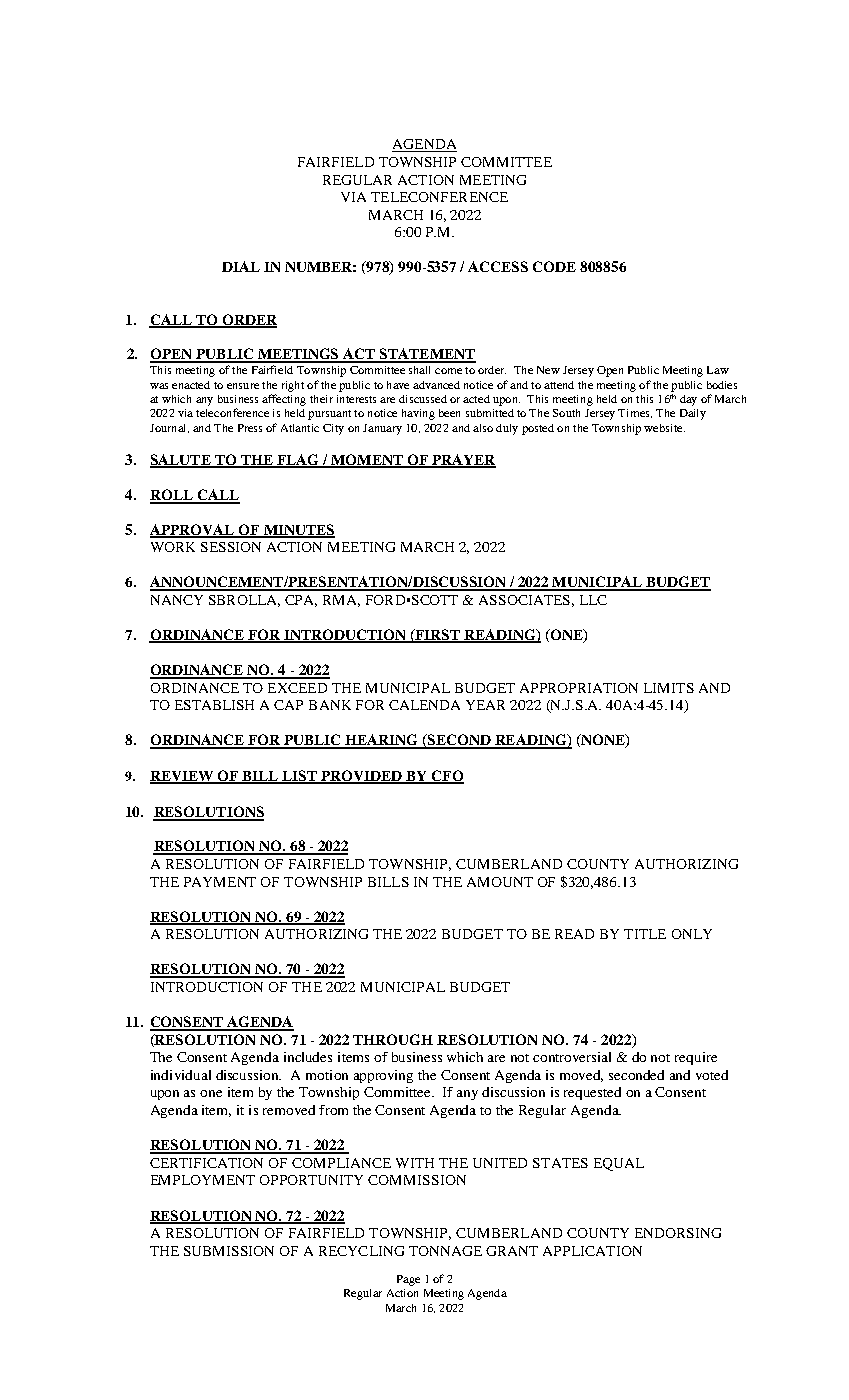 The height and width of the document is (1400, 849). What do you see at coordinates (393, 1039) in the document?
I see `THROUGH` at bounding box center [393, 1039].
